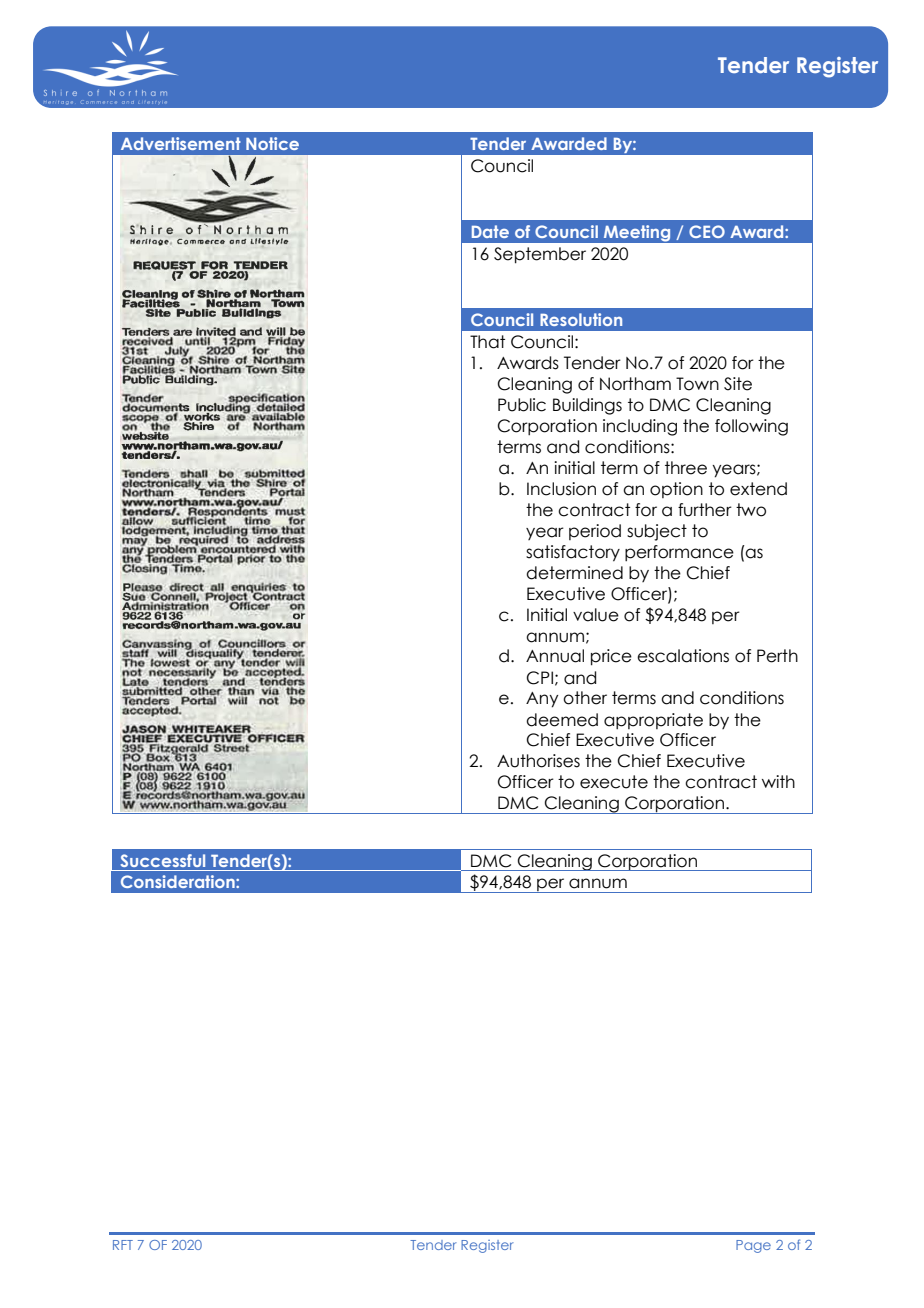 The image size is (924, 1308). Describe the element at coordinates (753, 1246) in the document. I see `Page` at that location.
